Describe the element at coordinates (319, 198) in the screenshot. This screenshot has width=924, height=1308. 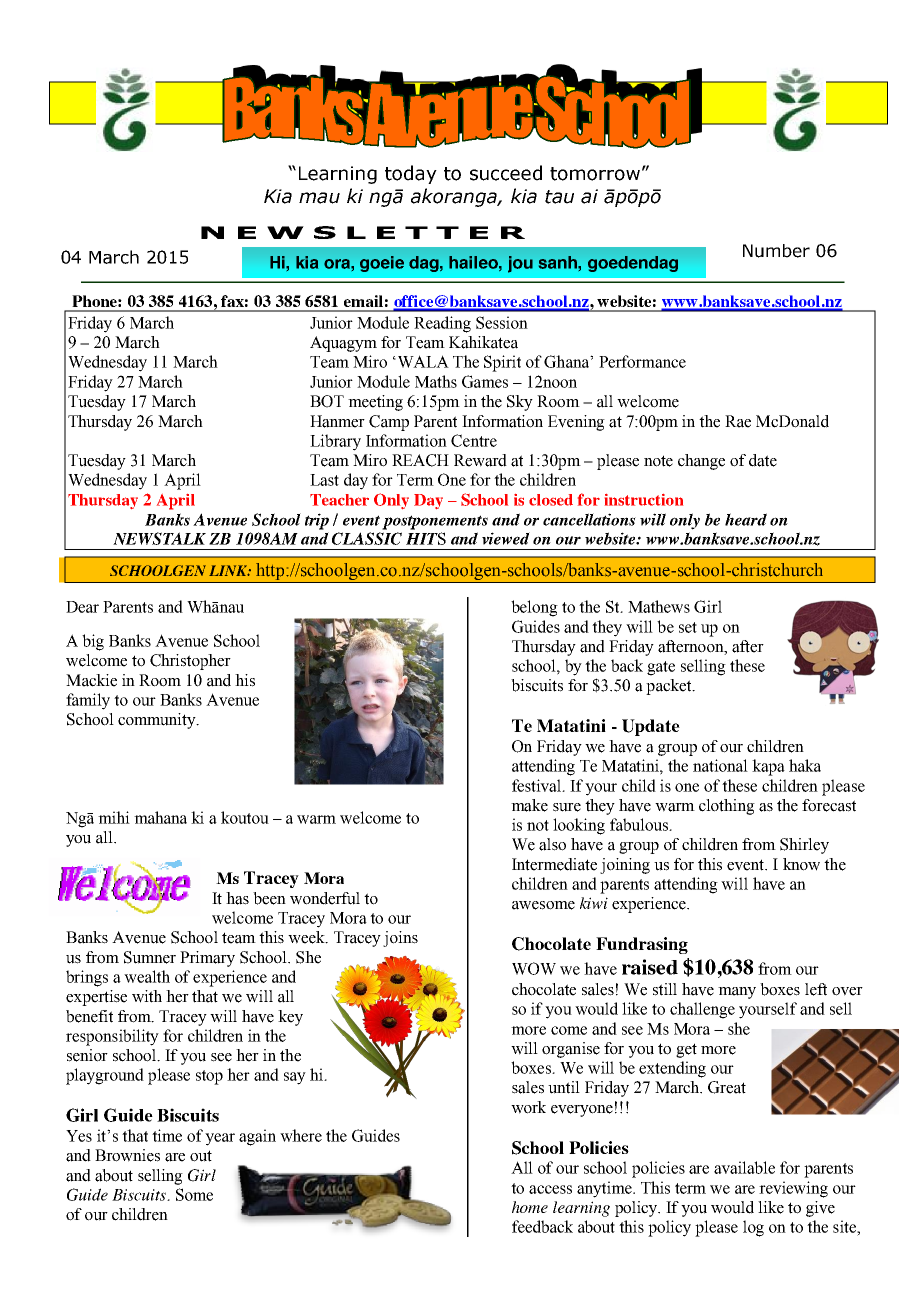
I see `mau` at that location.
